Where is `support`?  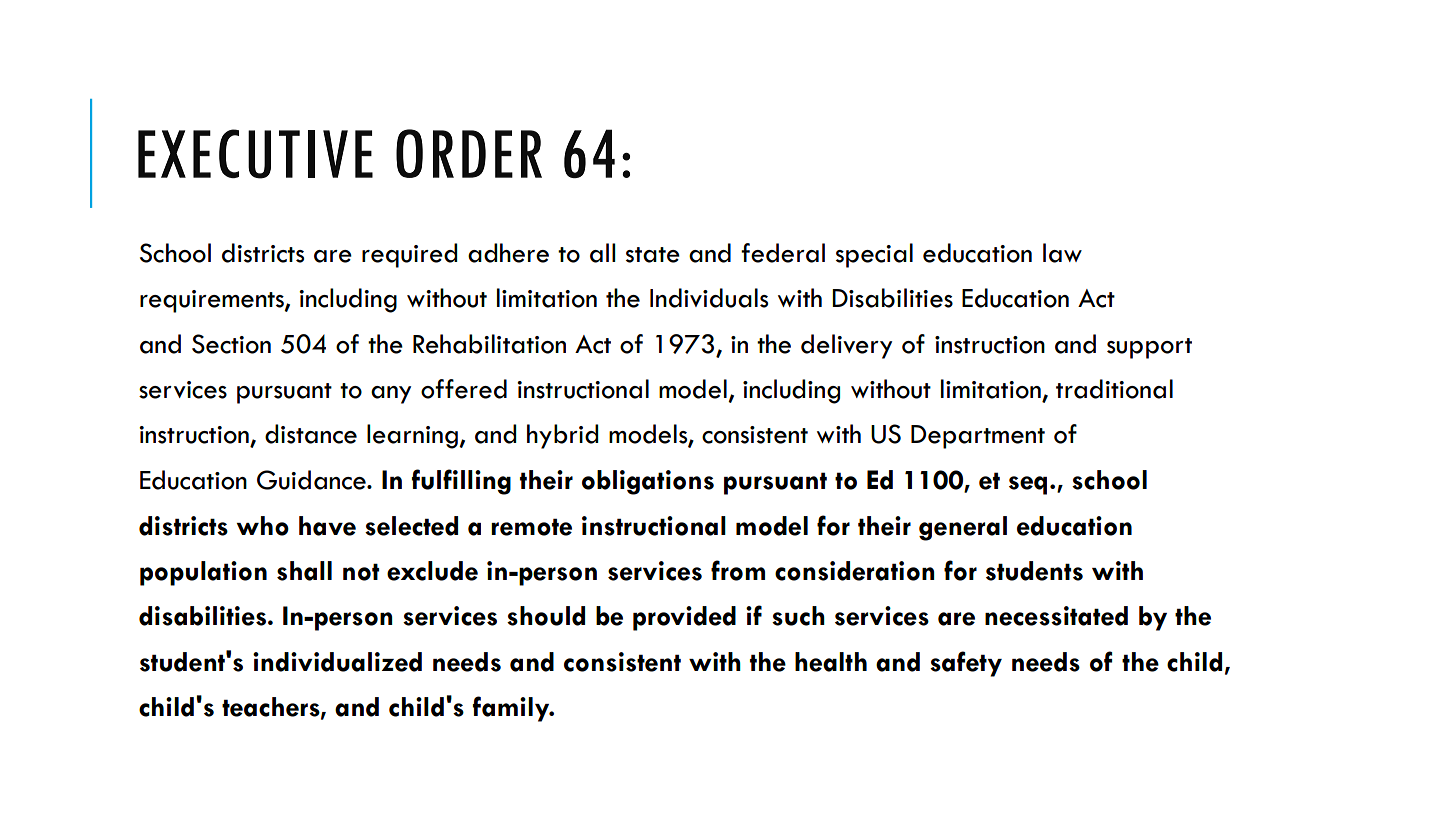 support is located at coordinates (1149, 348).
